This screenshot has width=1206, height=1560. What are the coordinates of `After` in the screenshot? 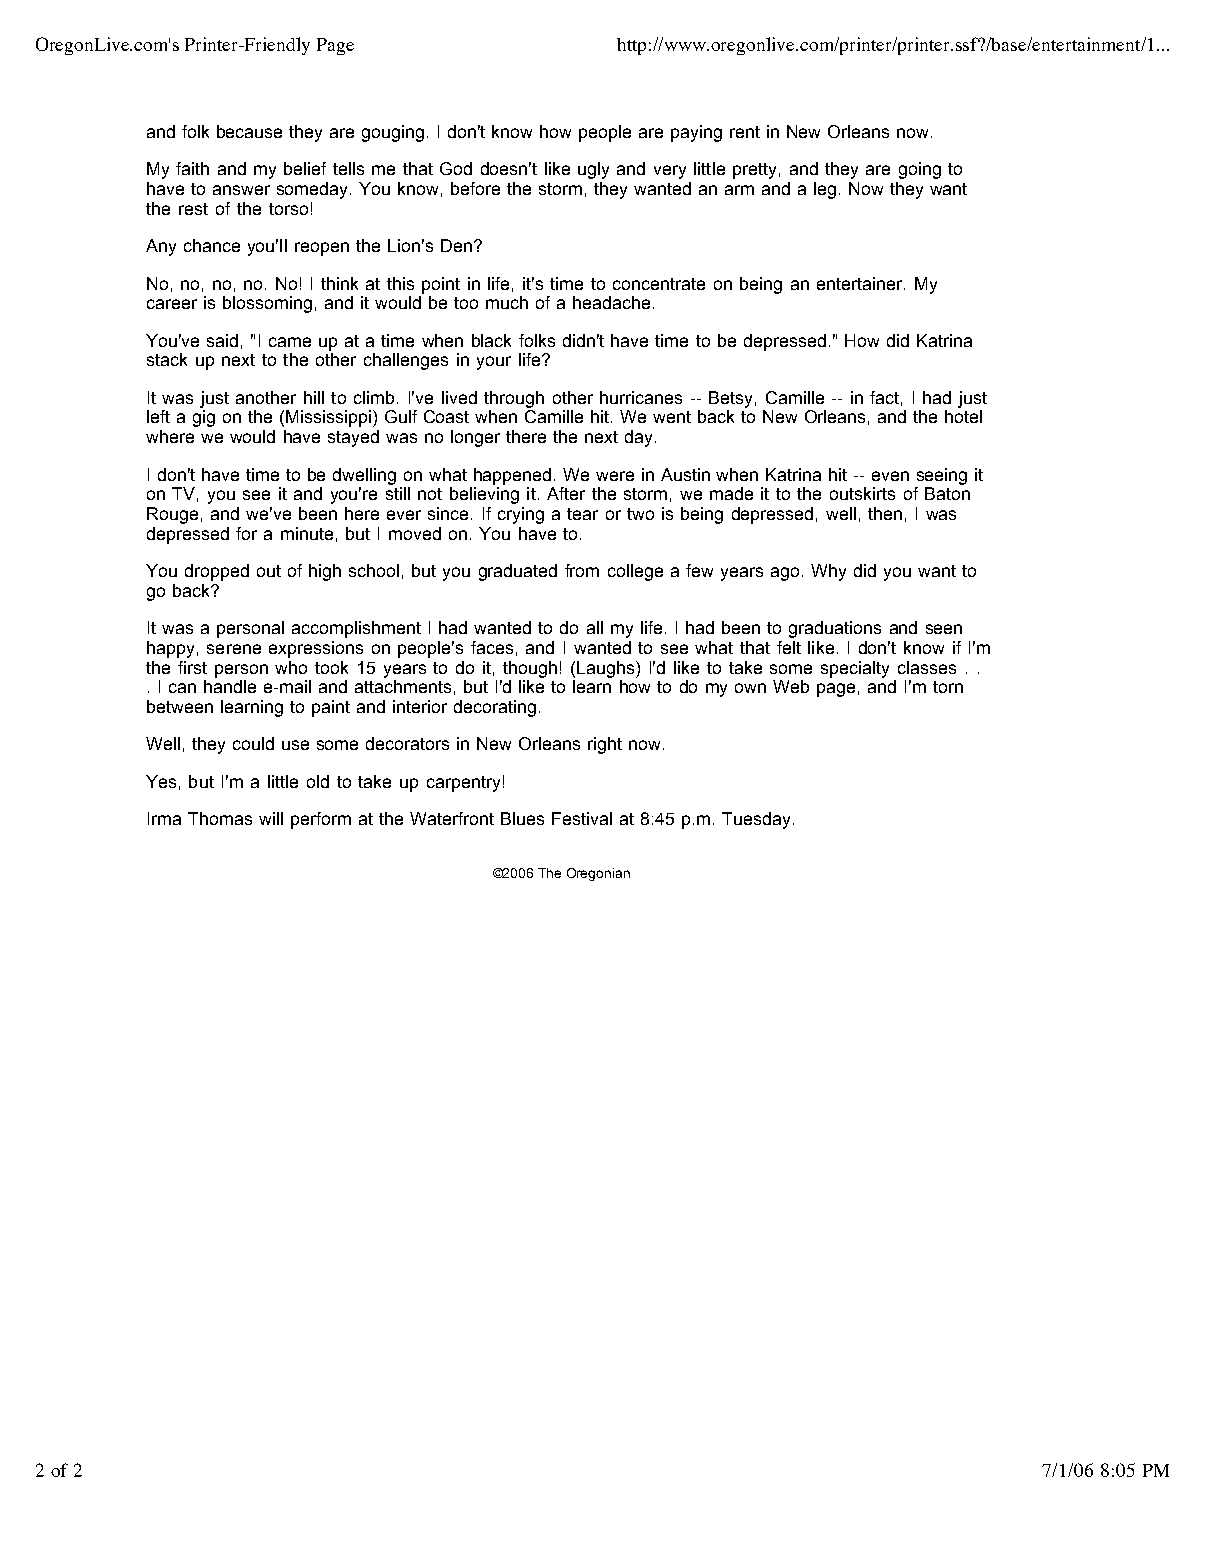 It's located at (566, 493).
